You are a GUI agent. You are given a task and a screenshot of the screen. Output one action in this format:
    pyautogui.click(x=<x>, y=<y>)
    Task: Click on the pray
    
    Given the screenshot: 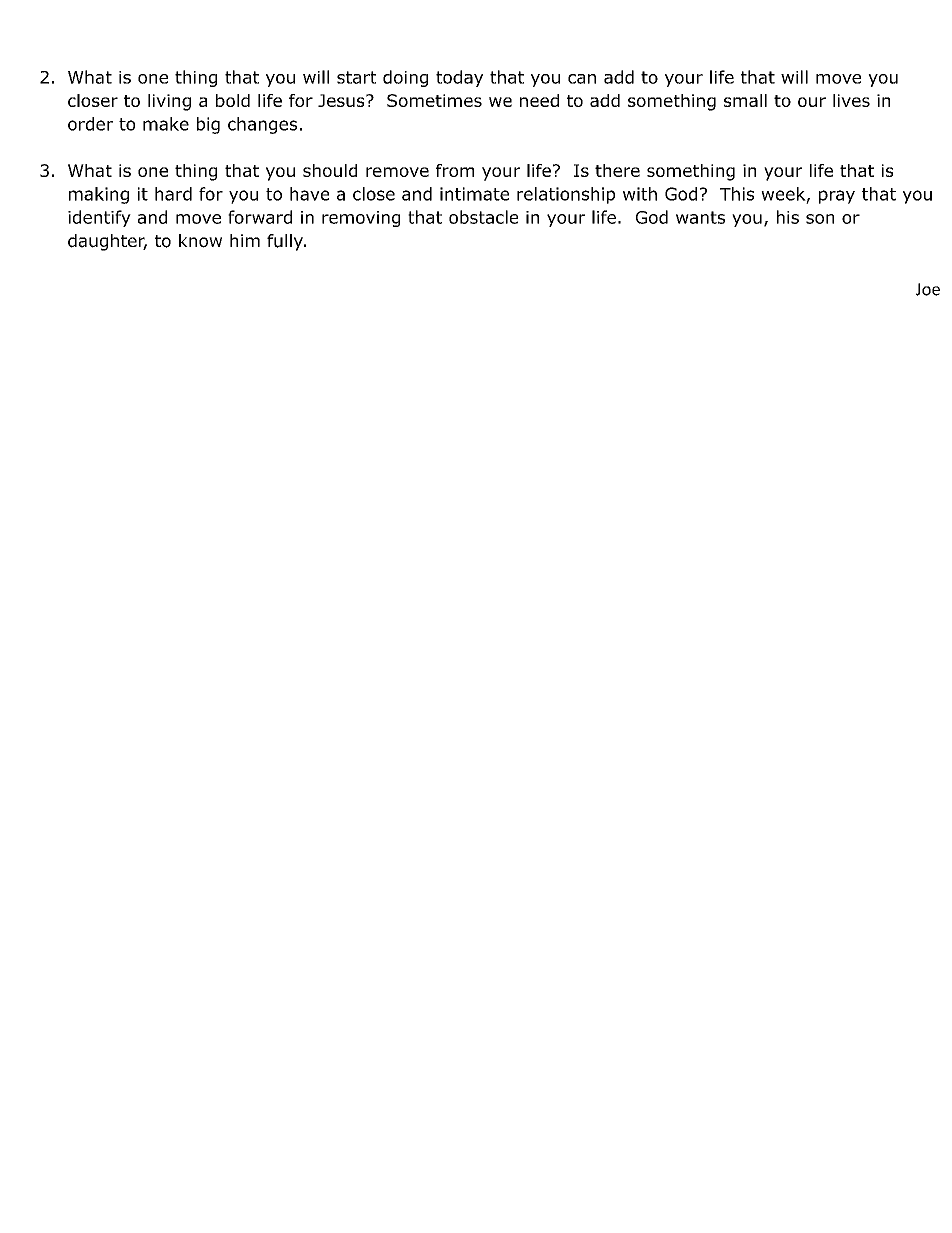 What is the action you would take?
    pyautogui.click(x=837, y=197)
